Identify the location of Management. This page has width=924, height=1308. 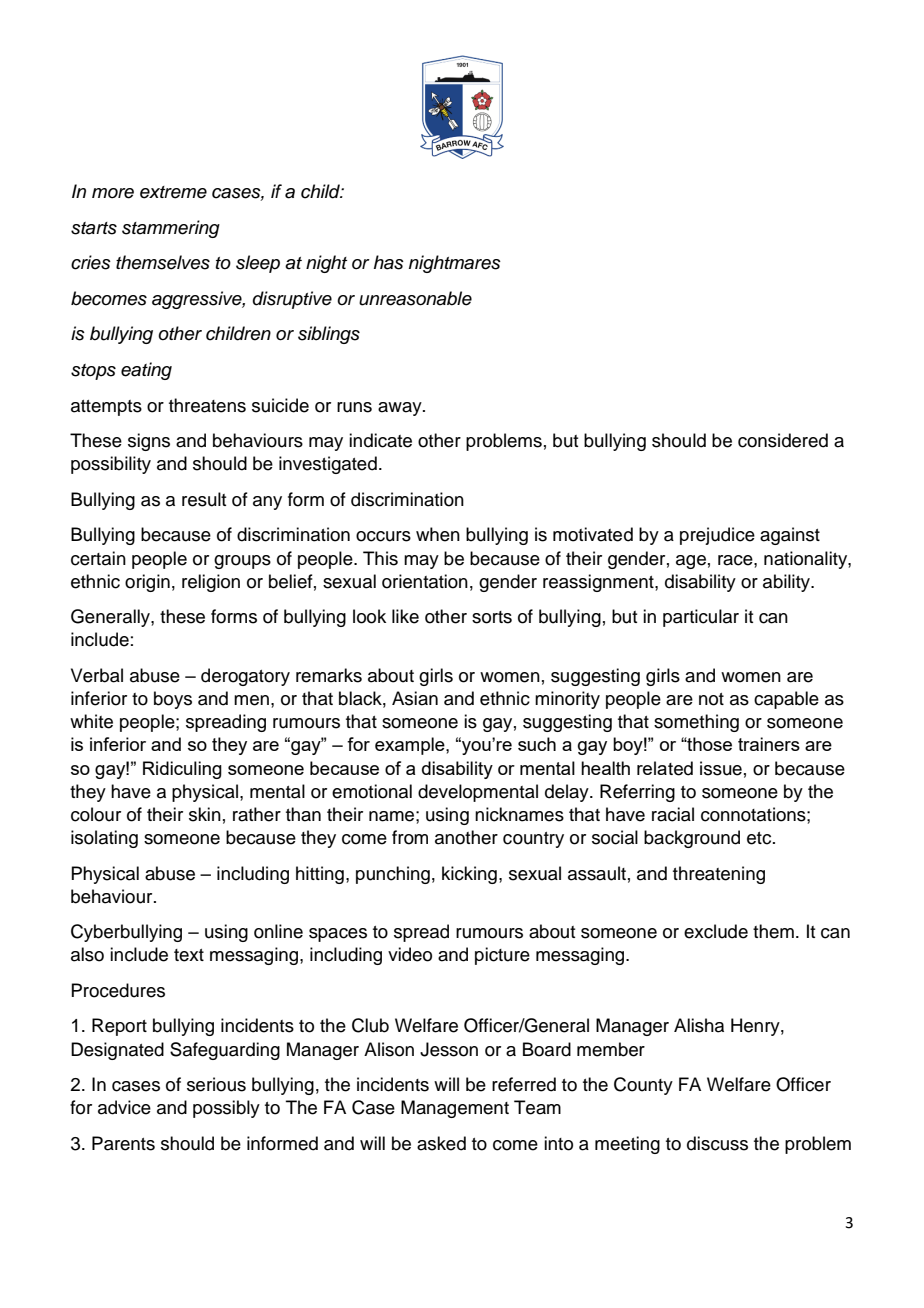
(455, 1109).
